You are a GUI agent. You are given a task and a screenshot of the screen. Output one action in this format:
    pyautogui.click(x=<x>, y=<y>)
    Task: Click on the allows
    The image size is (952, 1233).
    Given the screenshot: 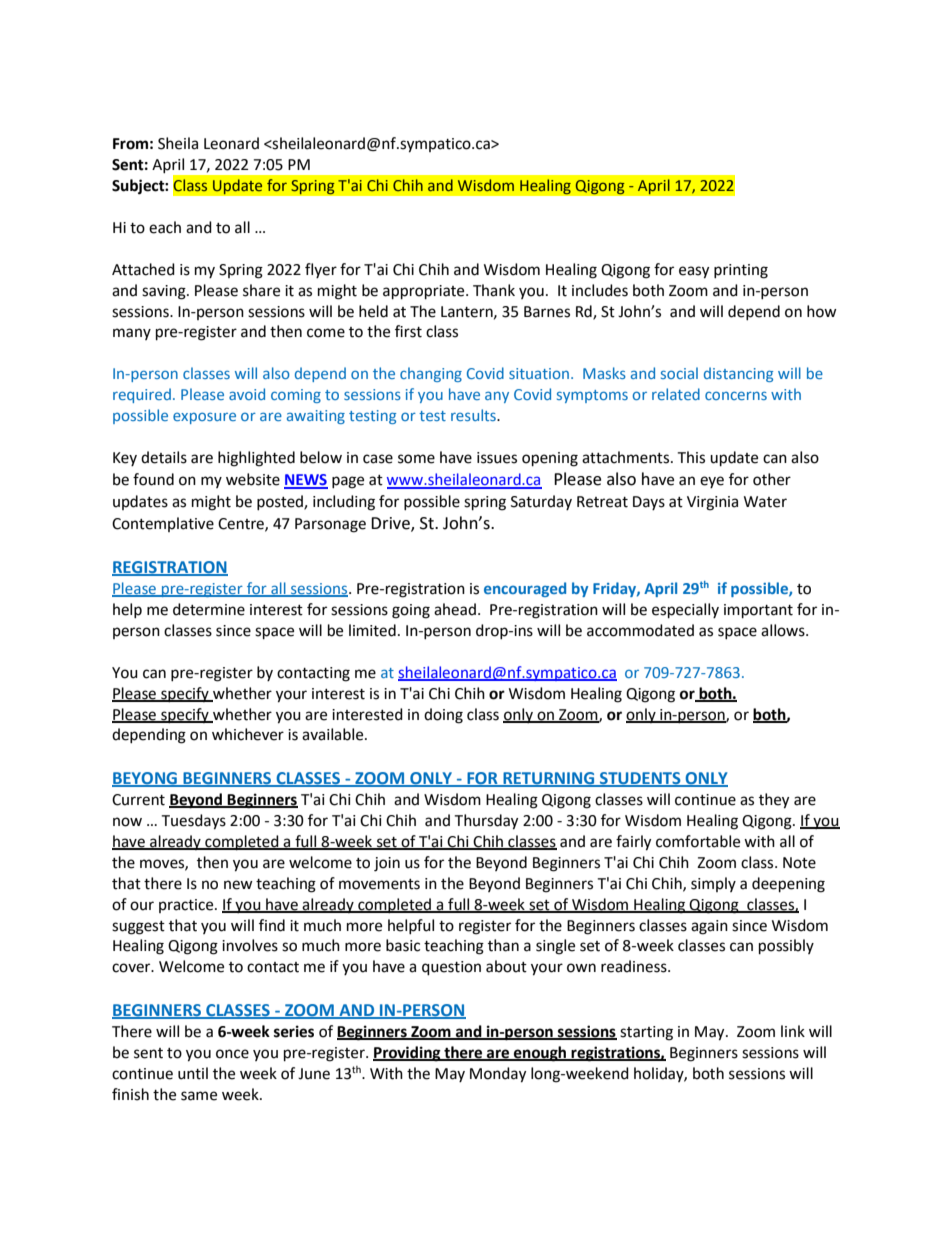 What is the action you would take?
    pyautogui.click(x=784, y=630)
